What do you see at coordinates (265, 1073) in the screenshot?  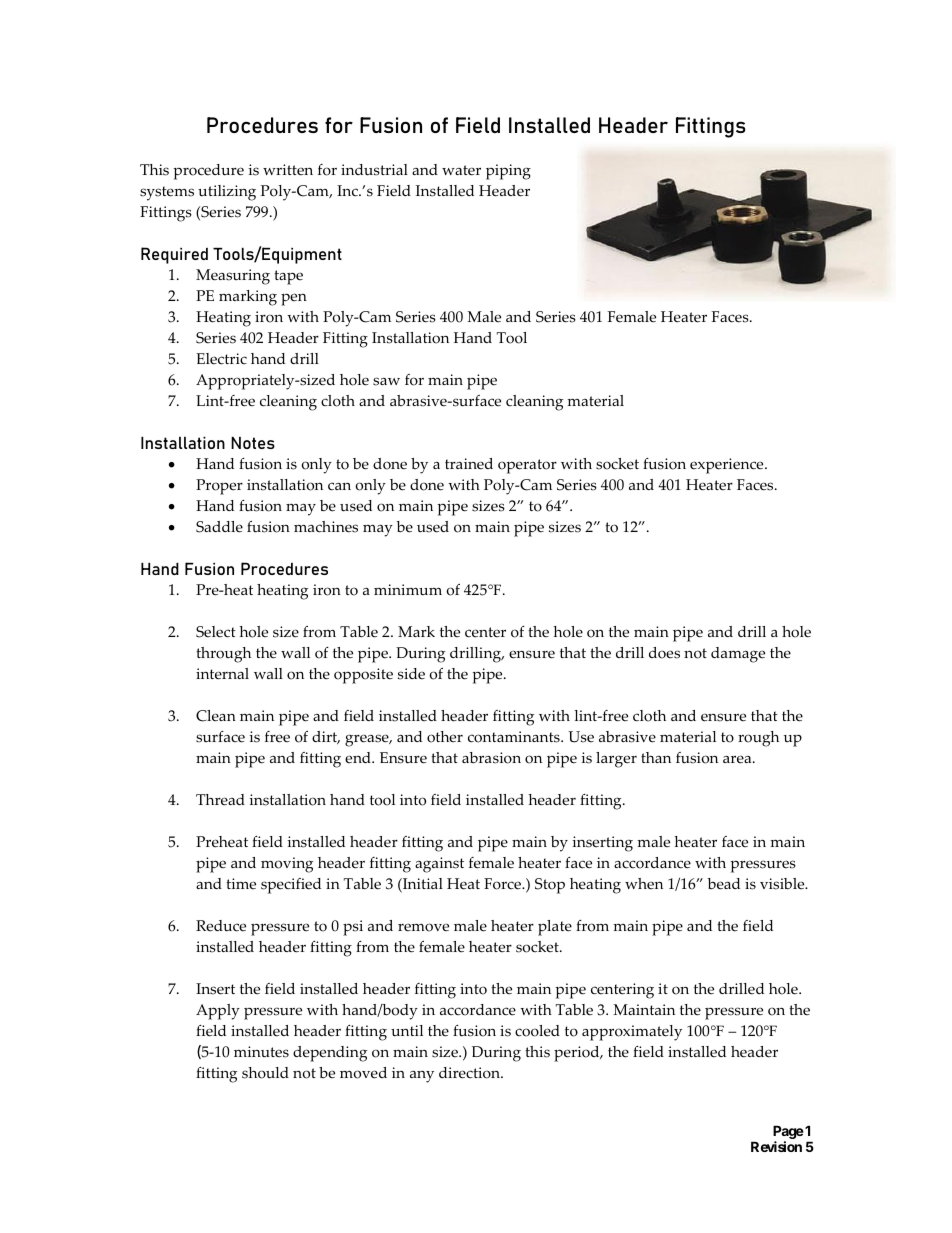 I see `should` at bounding box center [265, 1073].
